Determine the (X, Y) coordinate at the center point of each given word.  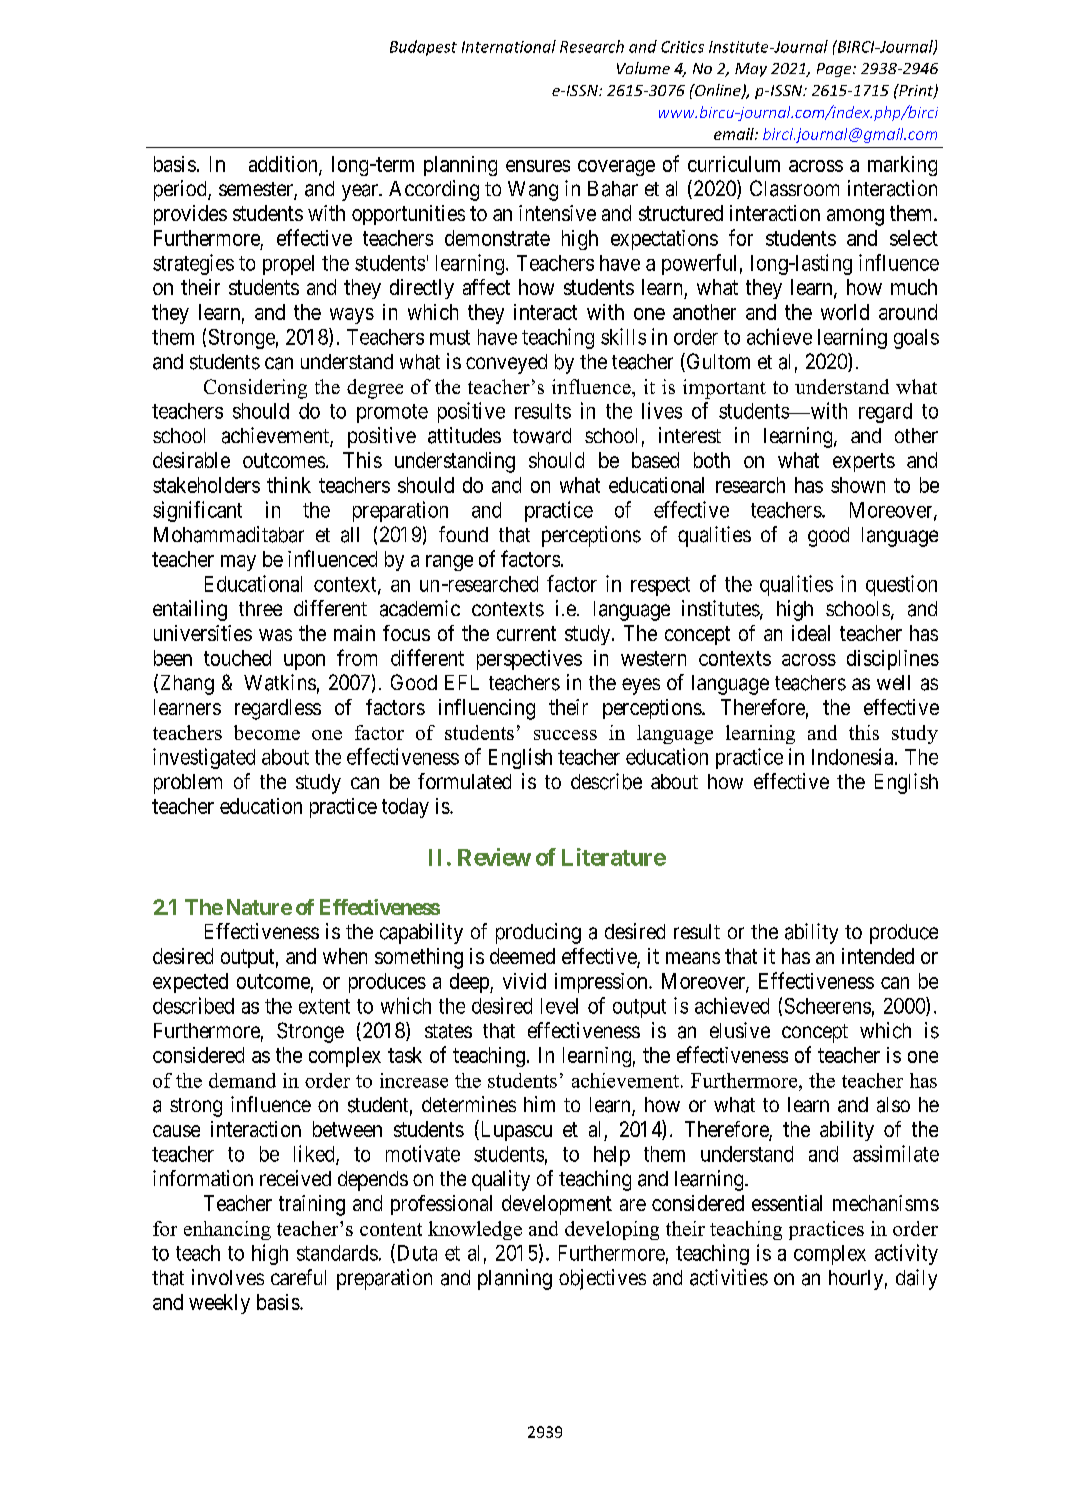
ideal (811, 633)
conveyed (506, 364)
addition (284, 165)
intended (878, 956)
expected (190, 983)
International (509, 46)
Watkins (280, 682)
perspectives (529, 660)
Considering (255, 389)
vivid (524, 981)
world (845, 312)
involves (228, 1277)
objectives (602, 1279)
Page (835, 70)
